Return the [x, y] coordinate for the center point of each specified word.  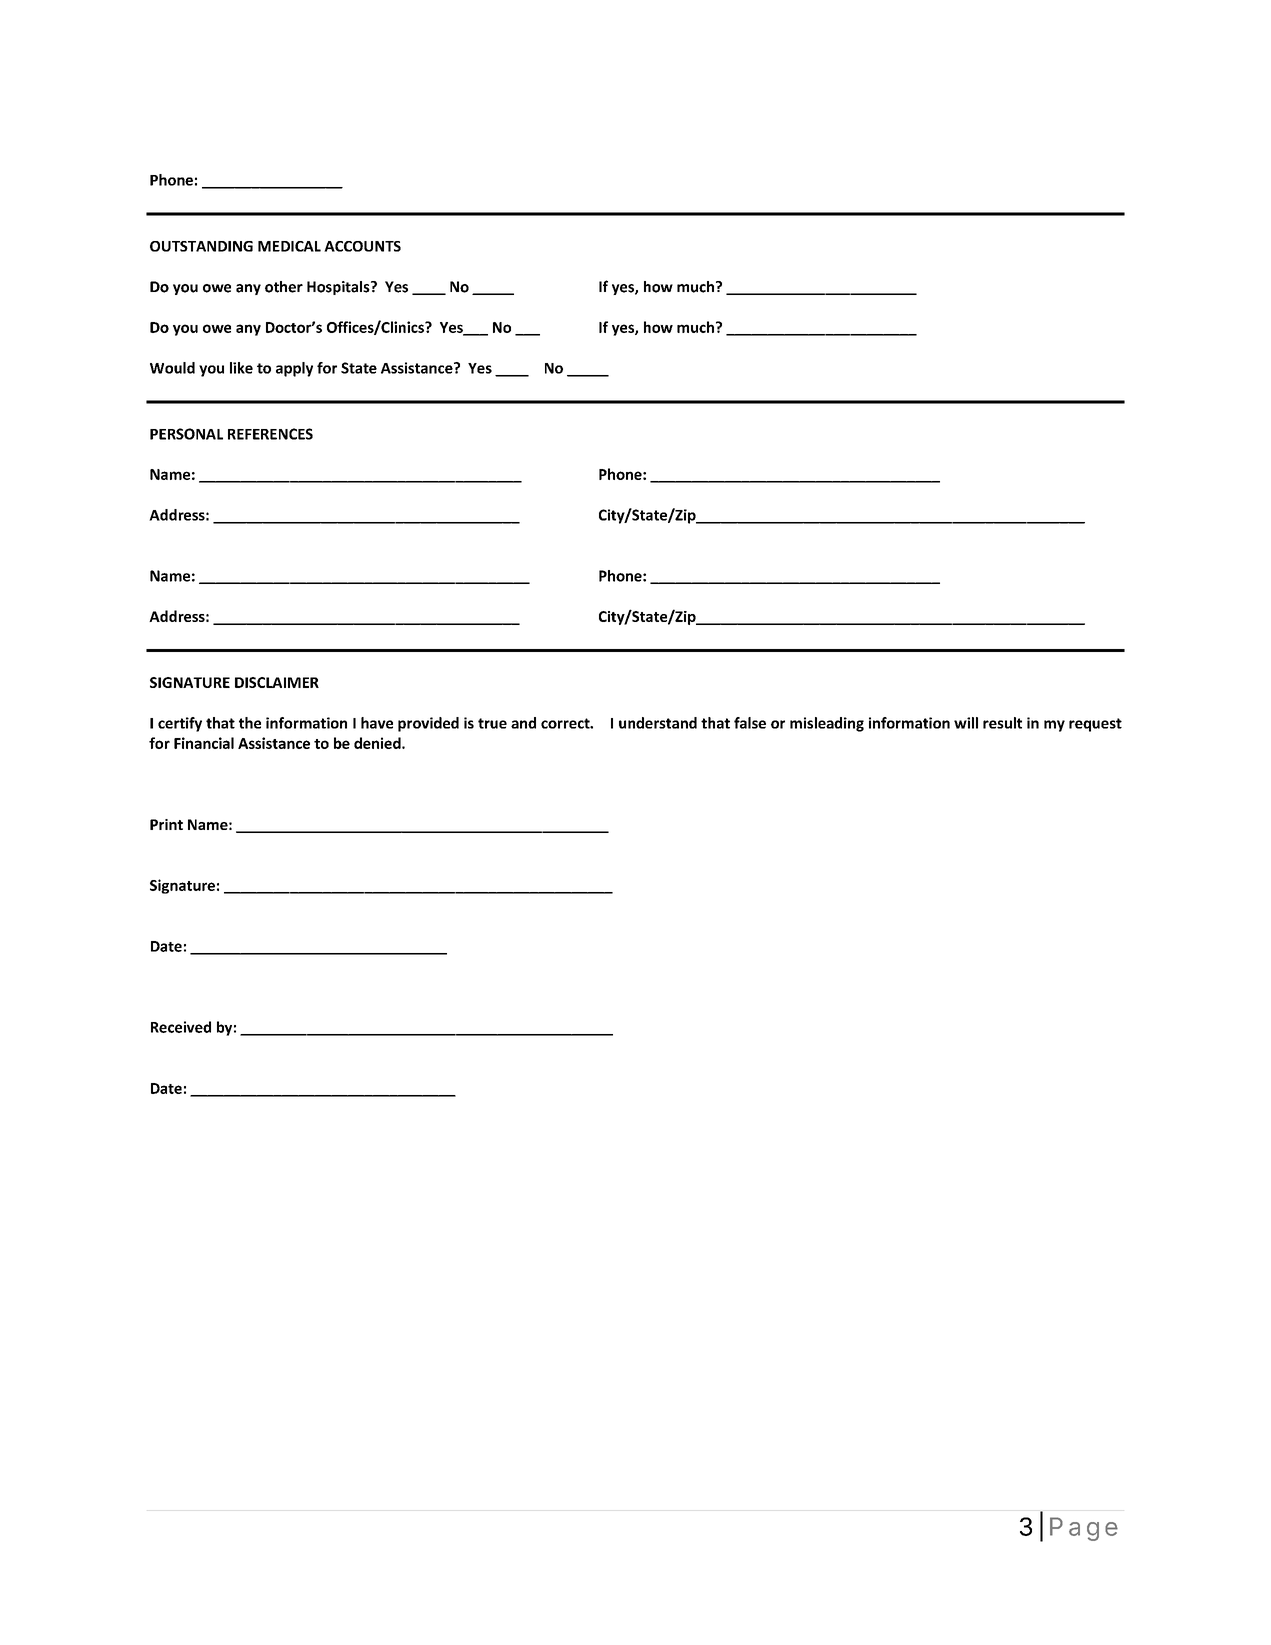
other [284, 287]
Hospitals [339, 288]
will [966, 723]
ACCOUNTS [362, 246]
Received [181, 1027]
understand [658, 723]
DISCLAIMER [277, 682]
